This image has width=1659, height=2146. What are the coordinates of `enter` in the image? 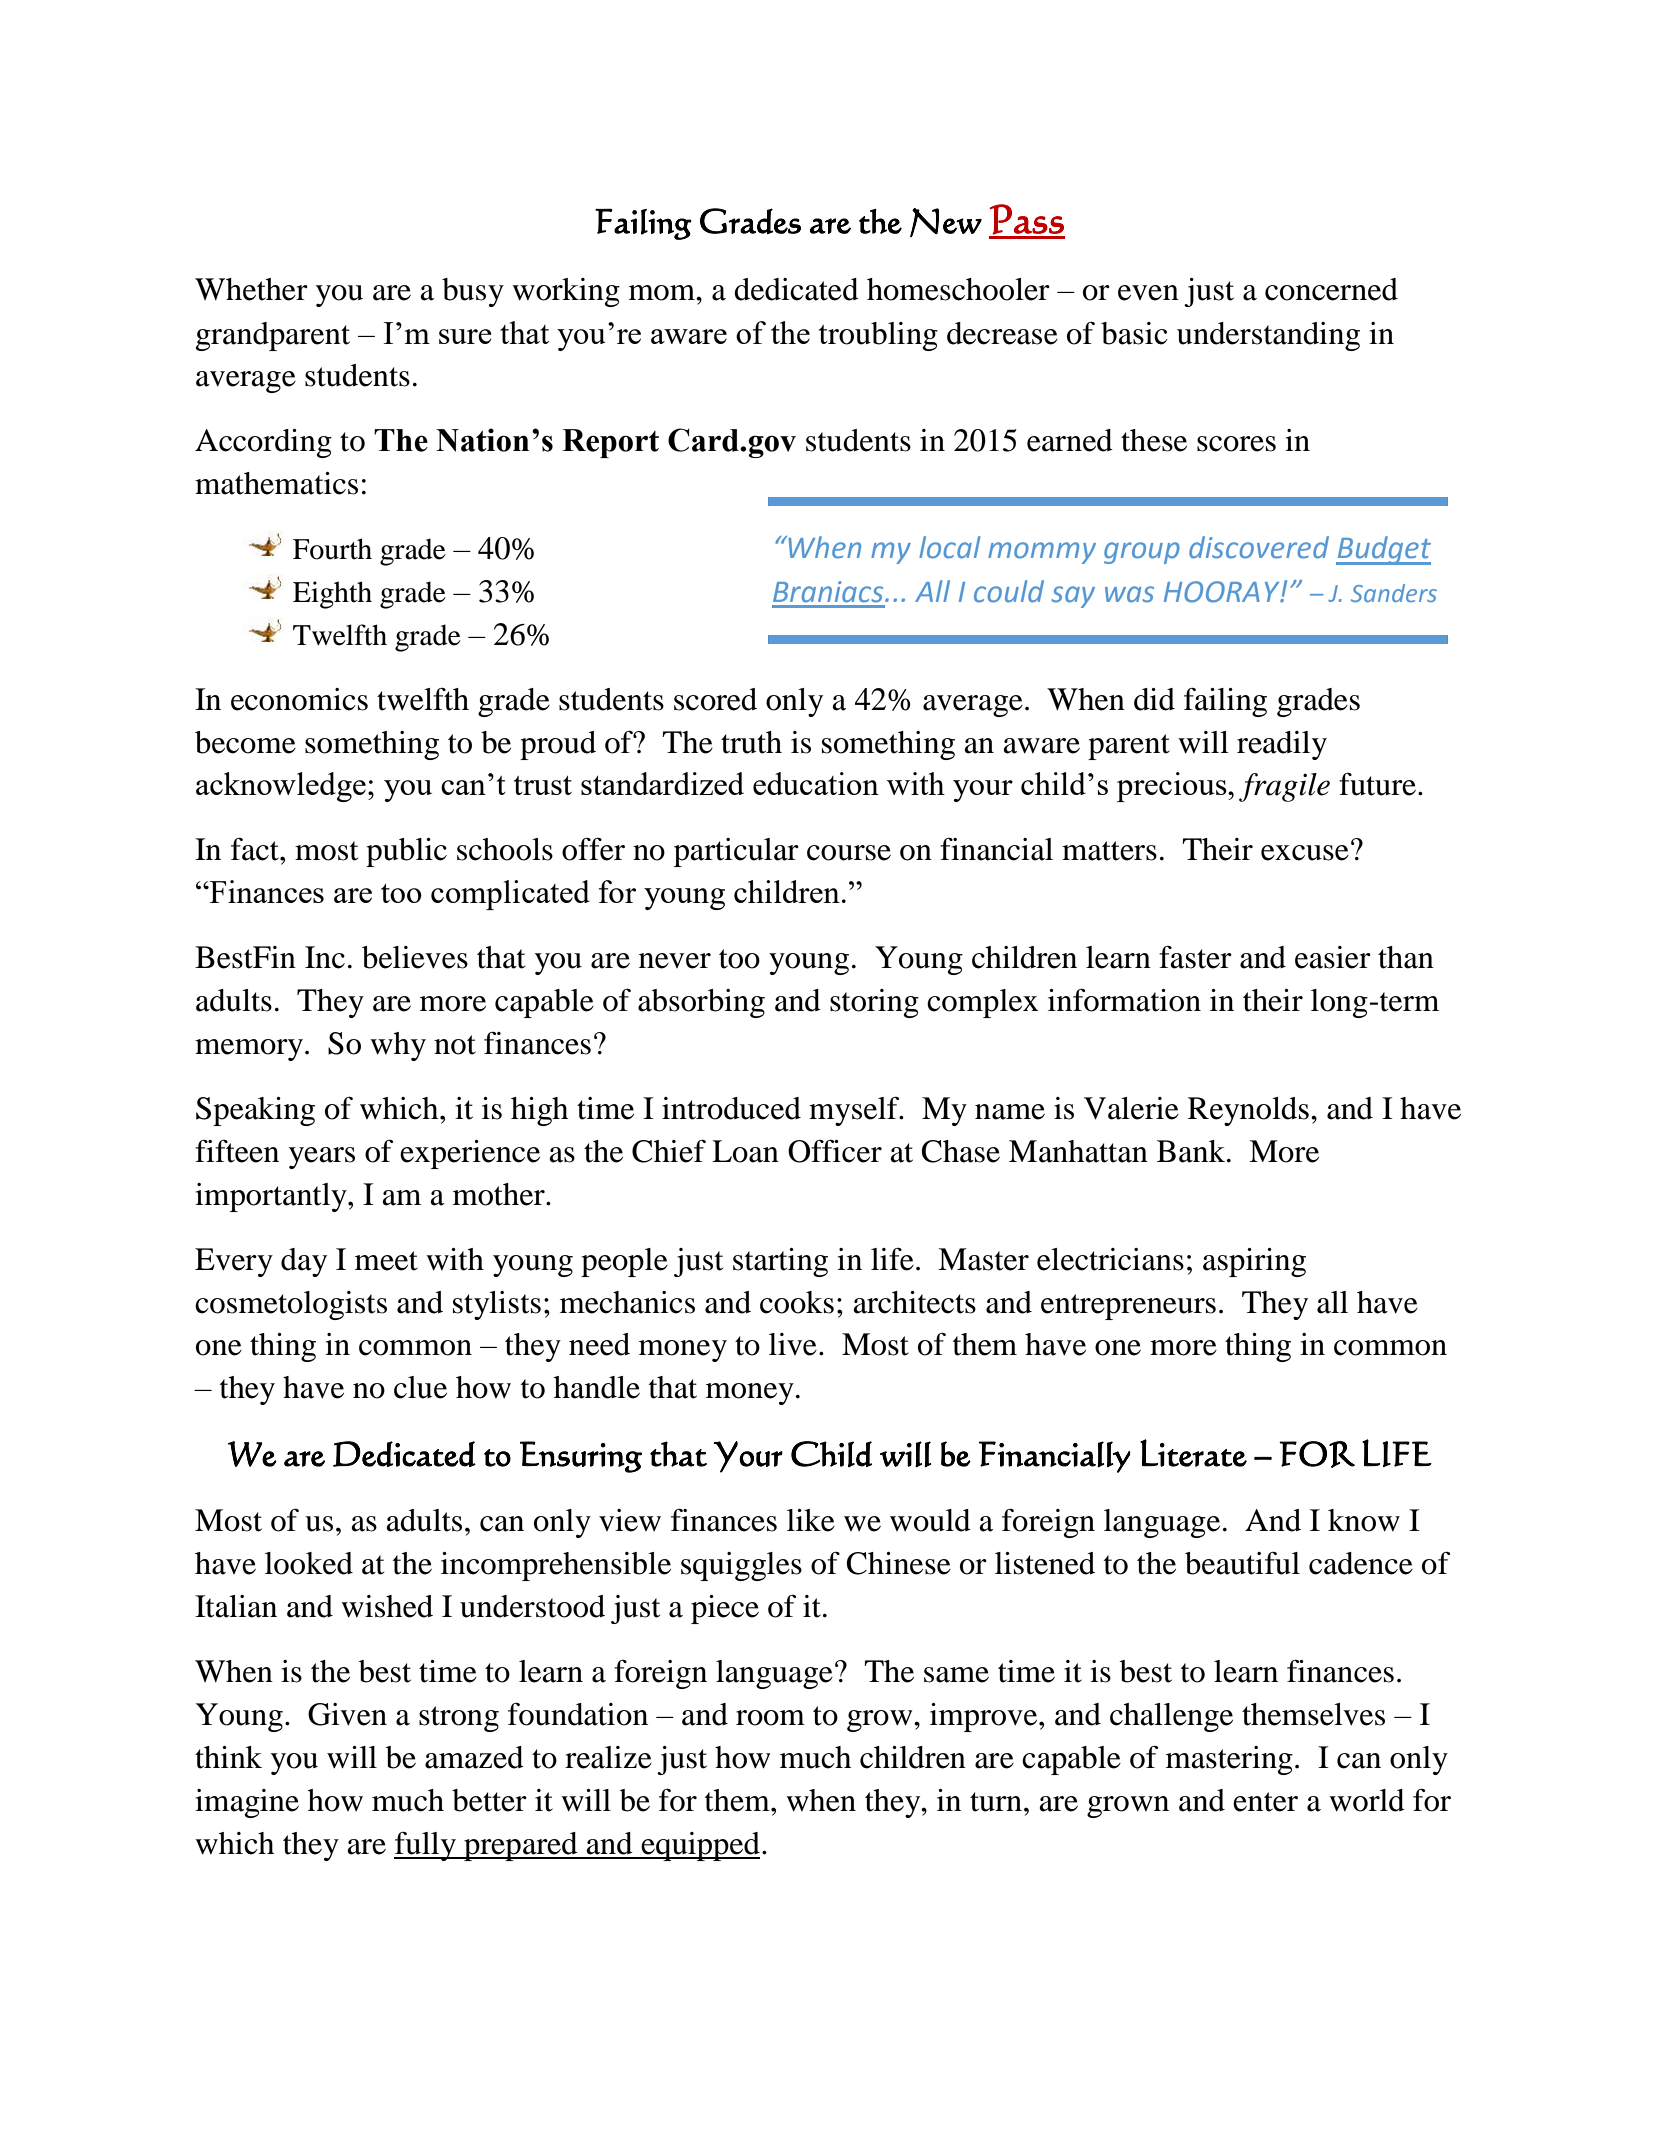 It's located at (1265, 1802).
